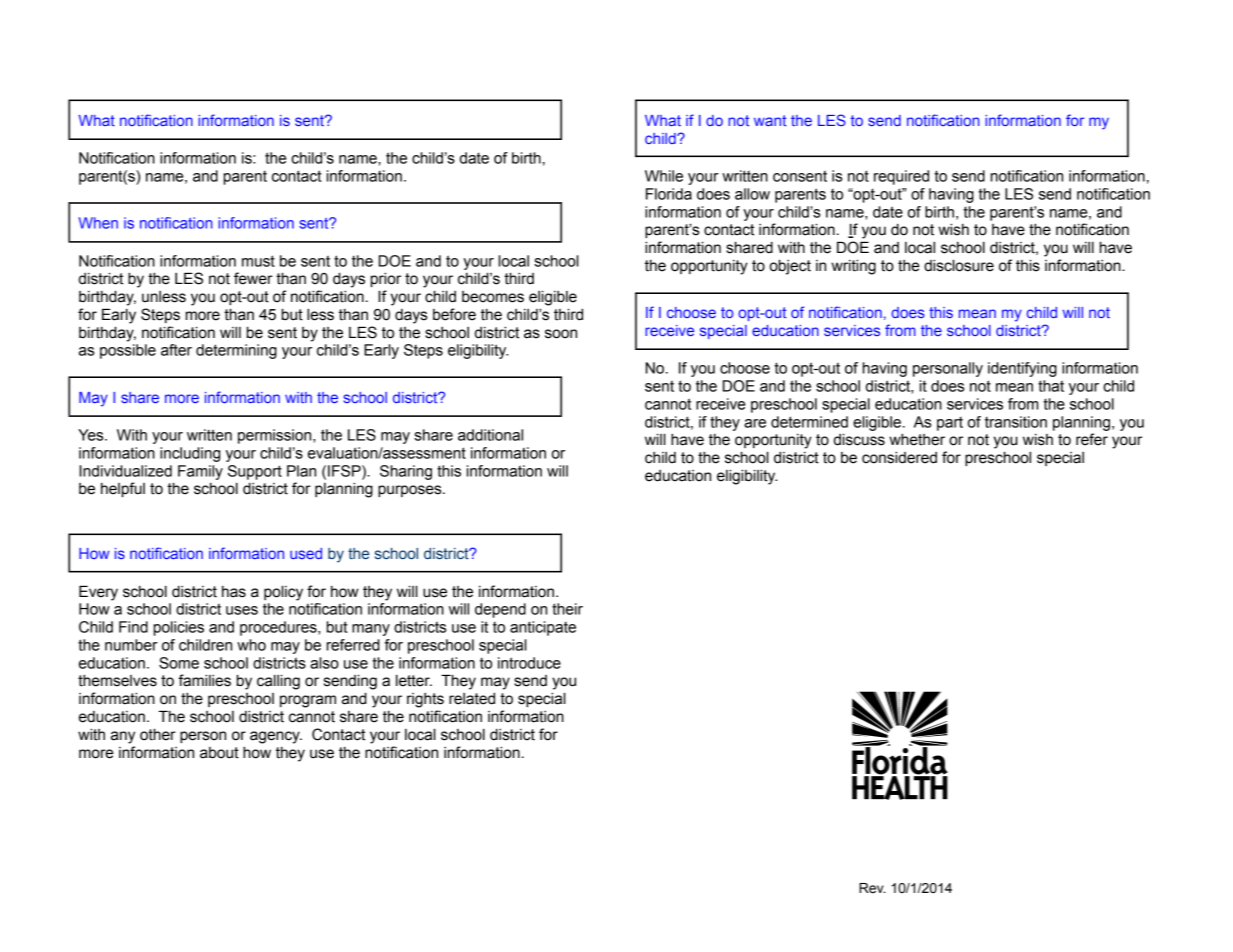  I want to click on about, so click(219, 753).
